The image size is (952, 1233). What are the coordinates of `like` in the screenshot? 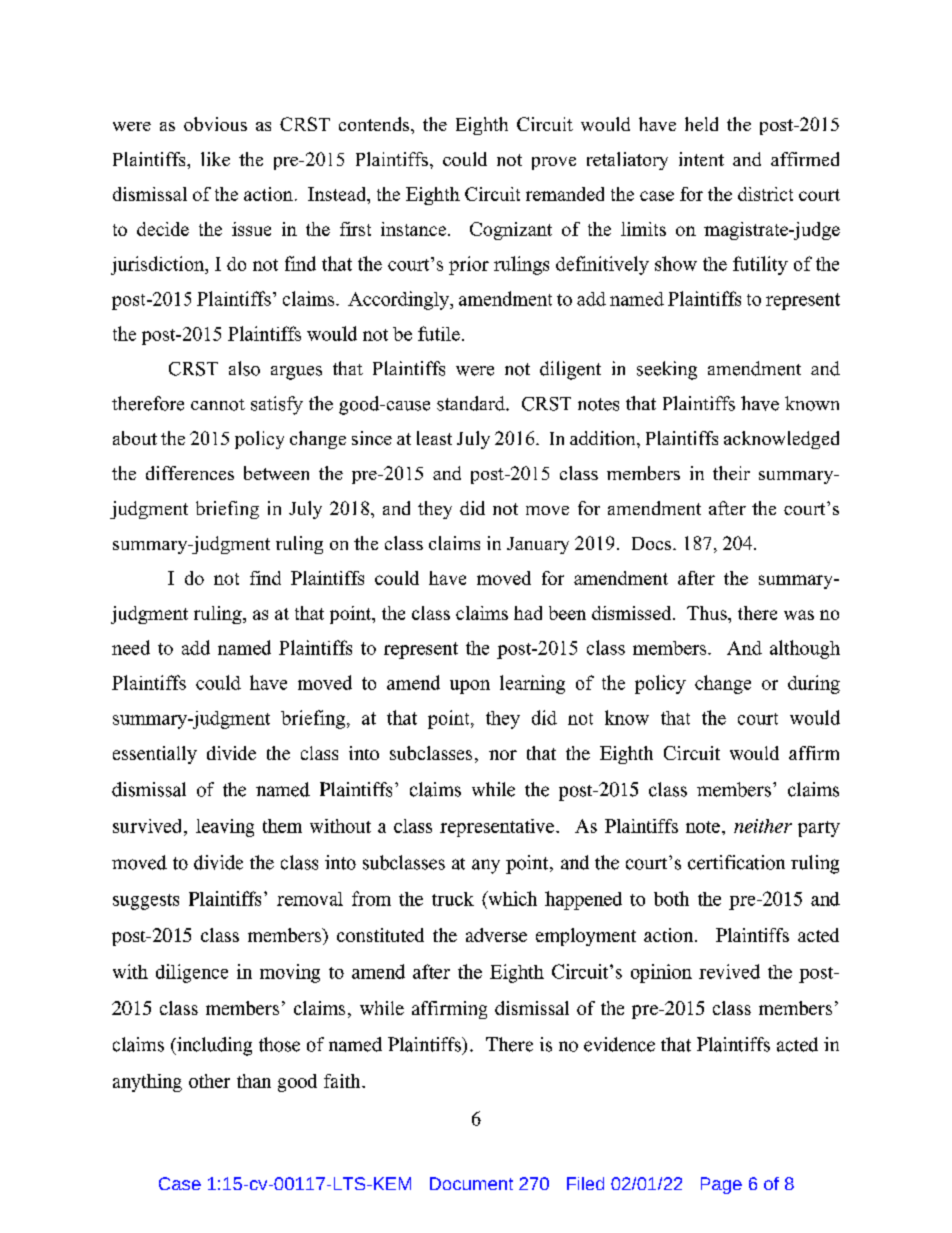 It's located at (215, 159).
